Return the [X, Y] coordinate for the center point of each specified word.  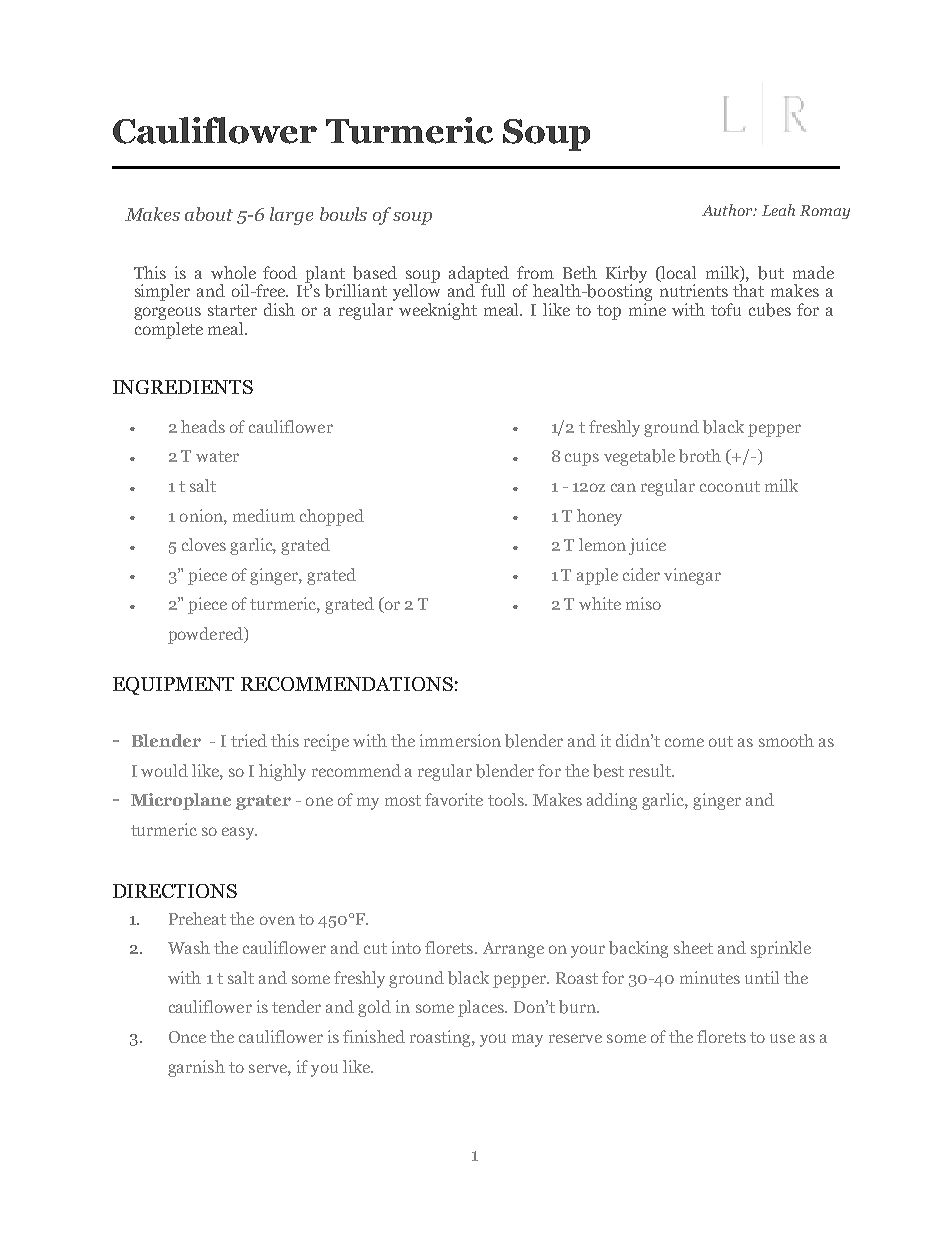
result [651, 770]
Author [728, 210]
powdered [206, 635]
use [782, 1038]
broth [700, 456]
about [209, 214]
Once [187, 1037]
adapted [479, 275]
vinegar [692, 576]
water [217, 456]
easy [239, 833]
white [600, 603]
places [482, 1008]
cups [582, 459]
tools [507, 799]
